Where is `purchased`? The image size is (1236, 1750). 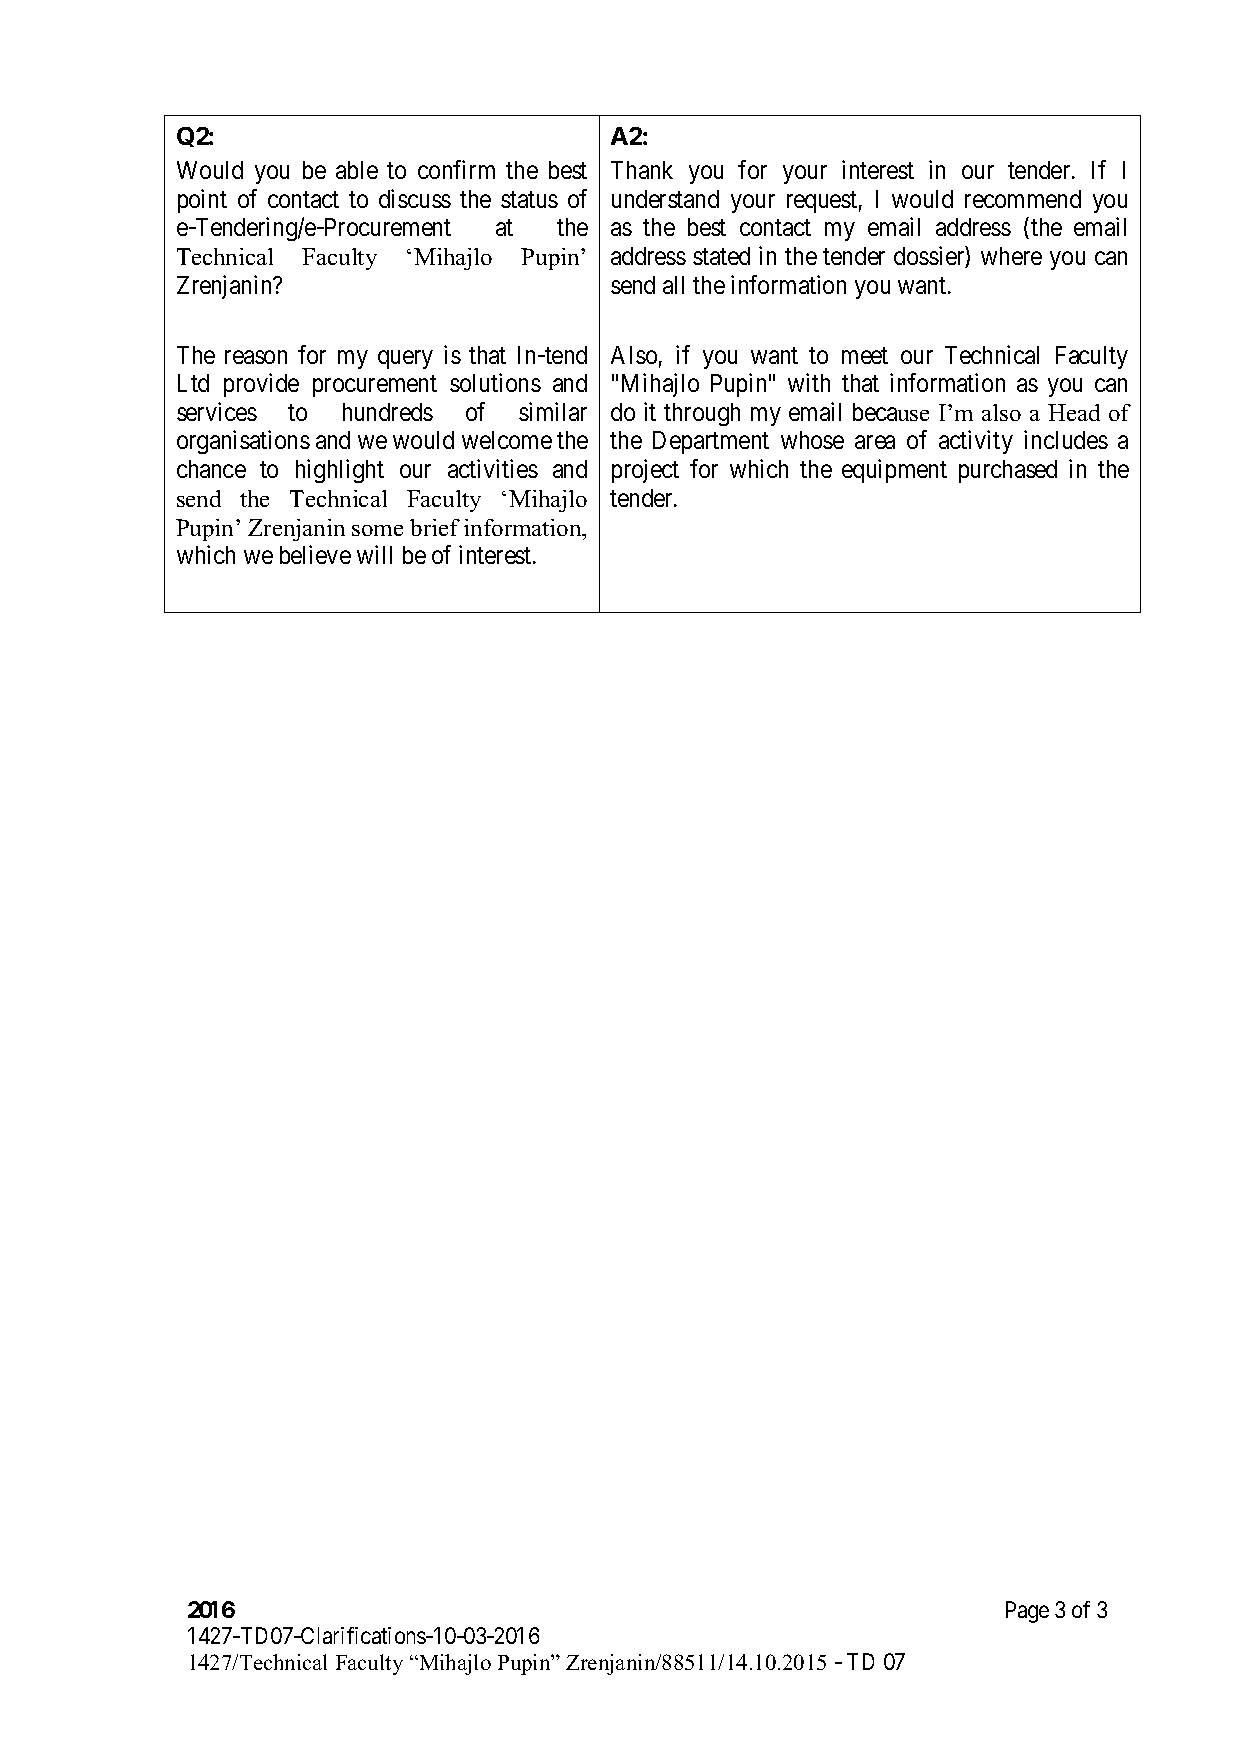
purchased is located at coordinates (1008, 471).
